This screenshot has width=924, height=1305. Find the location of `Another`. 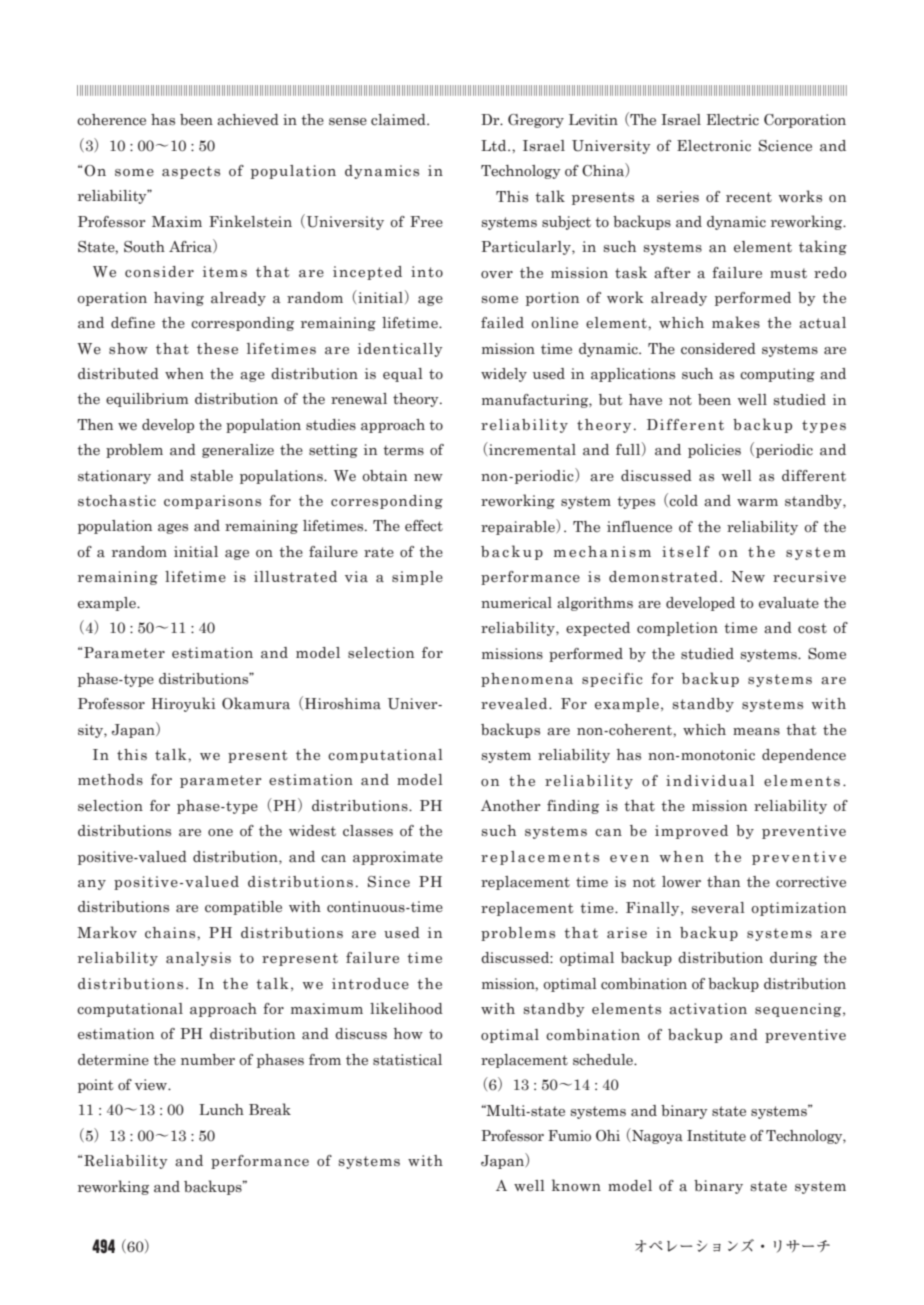

Another is located at coordinates (511, 806).
